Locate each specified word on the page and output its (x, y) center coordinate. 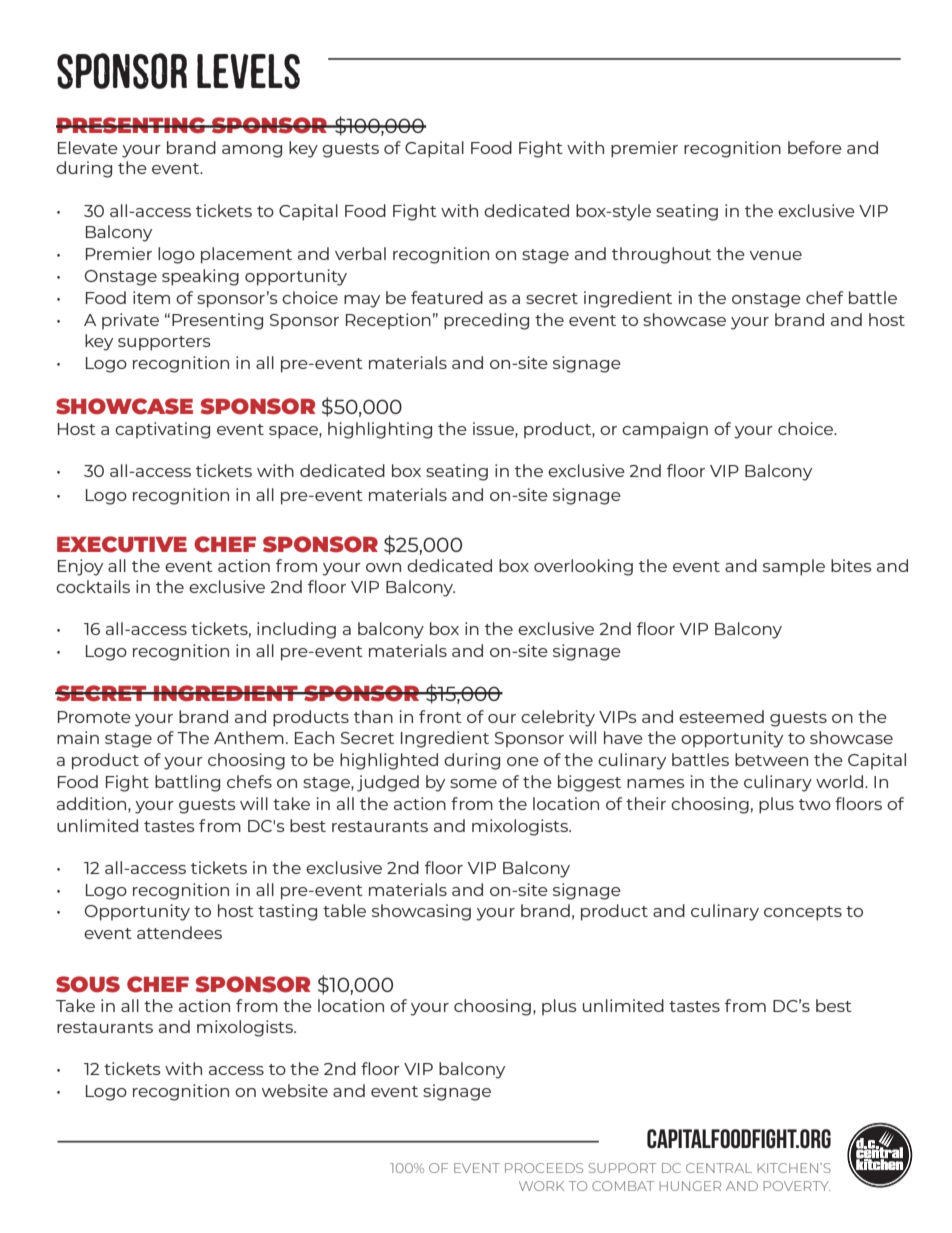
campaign (665, 430)
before (815, 147)
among (252, 151)
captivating (162, 430)
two (815, 804)
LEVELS (248, 71)
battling (187, 783)
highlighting (380, 430)
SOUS (88, 984)
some (473, 783)
